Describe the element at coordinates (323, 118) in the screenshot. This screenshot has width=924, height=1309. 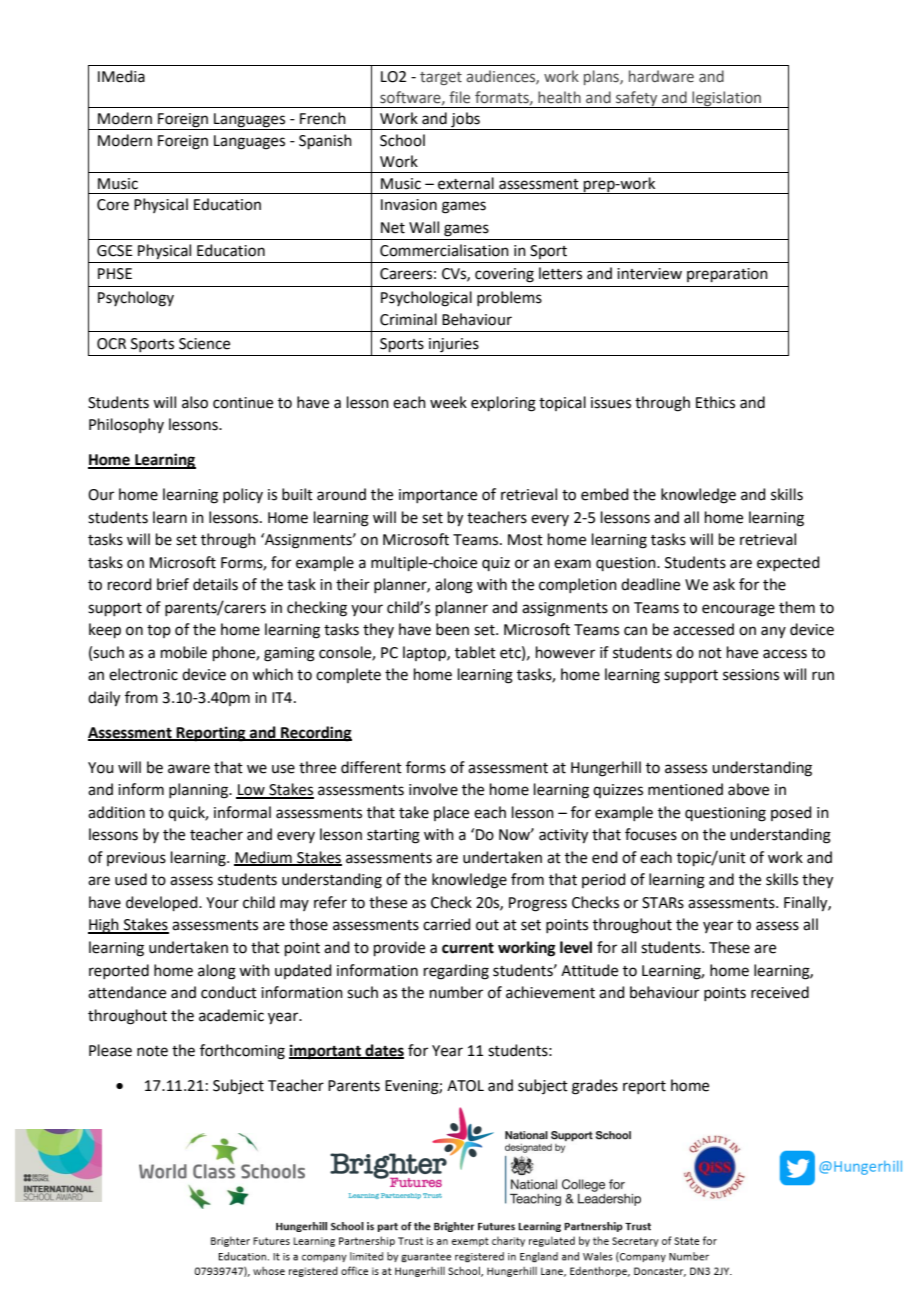
I see `French` at that location.
